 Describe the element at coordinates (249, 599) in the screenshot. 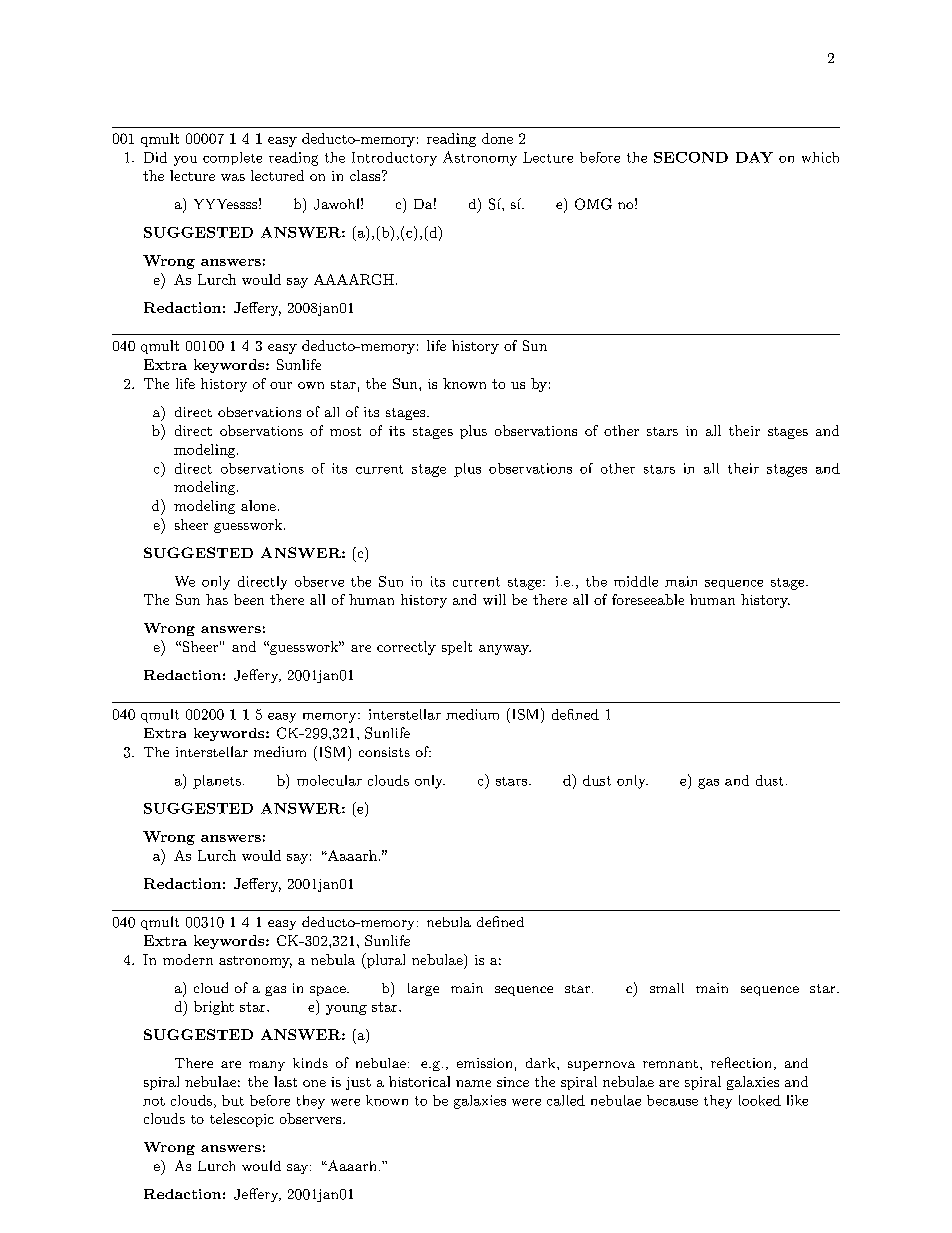

I see `been` at that location.
